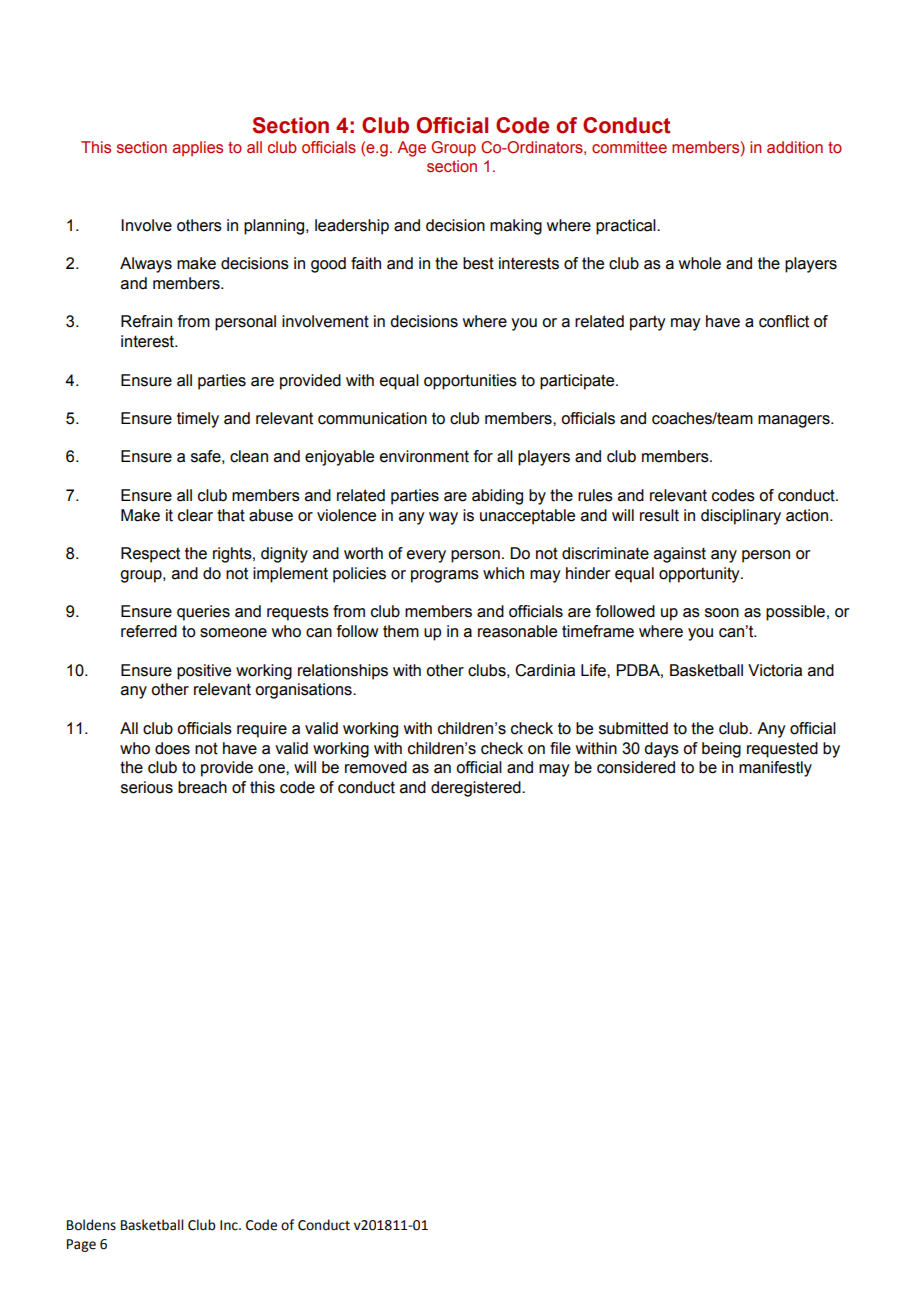 Image resolution: width=924 pixels, height=1308 pixels. Describe the element at coordinates (230, 1225) in the screenshot. I see `Inc` at that location.
